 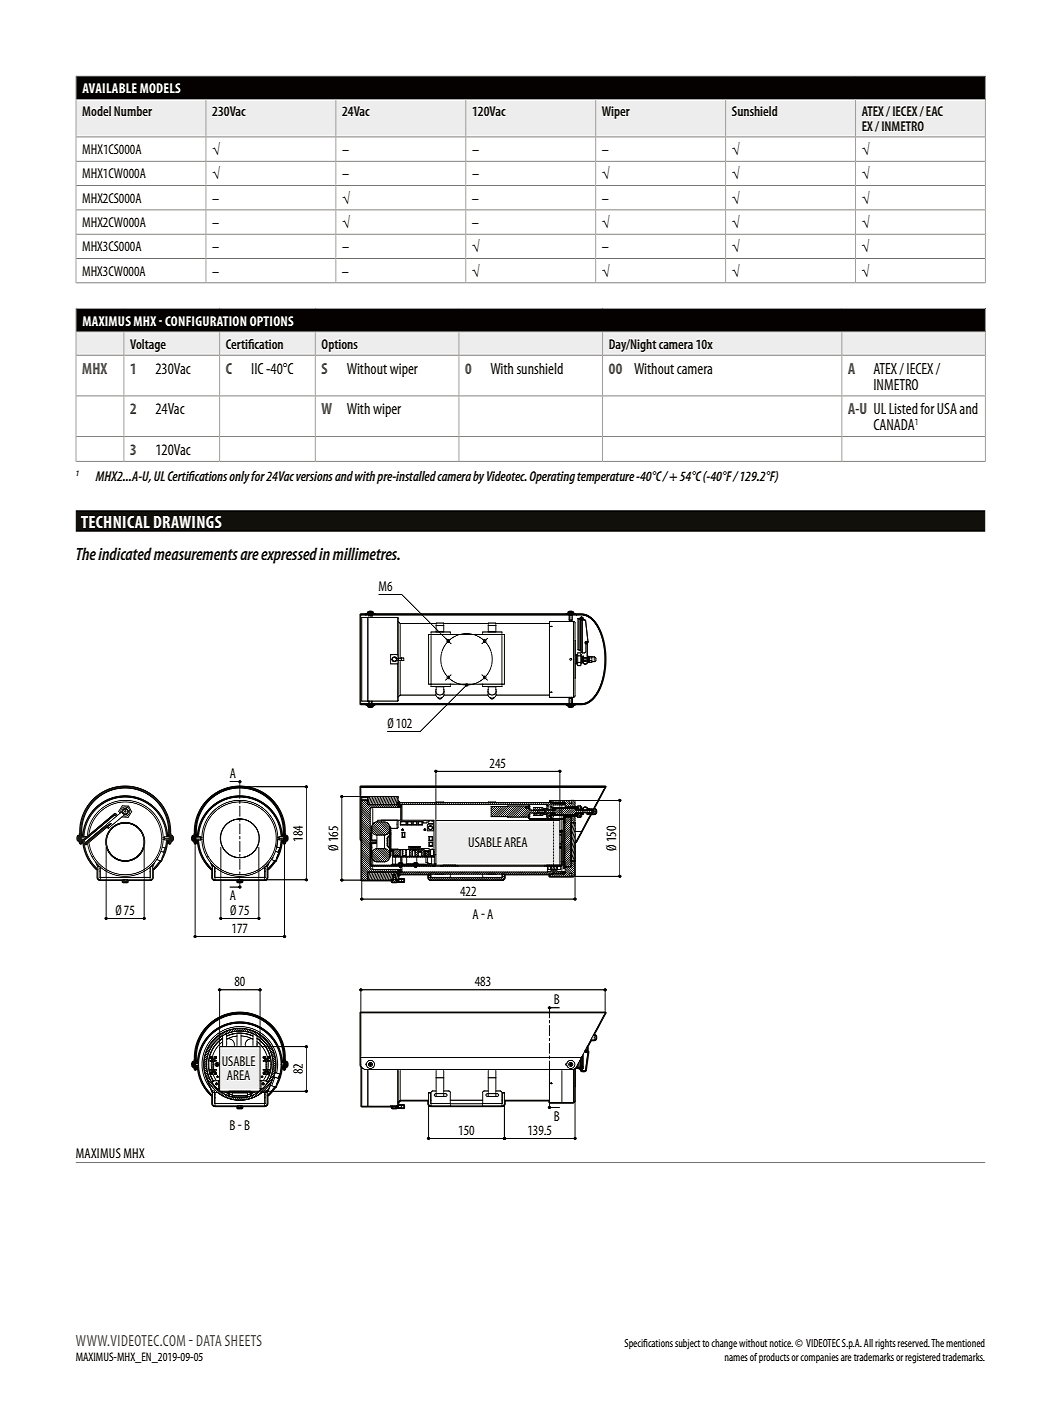 What do you see at coordinates (914, 1343) in the screenshot?
I see `reserved` at bounding box center [914, 1343].
